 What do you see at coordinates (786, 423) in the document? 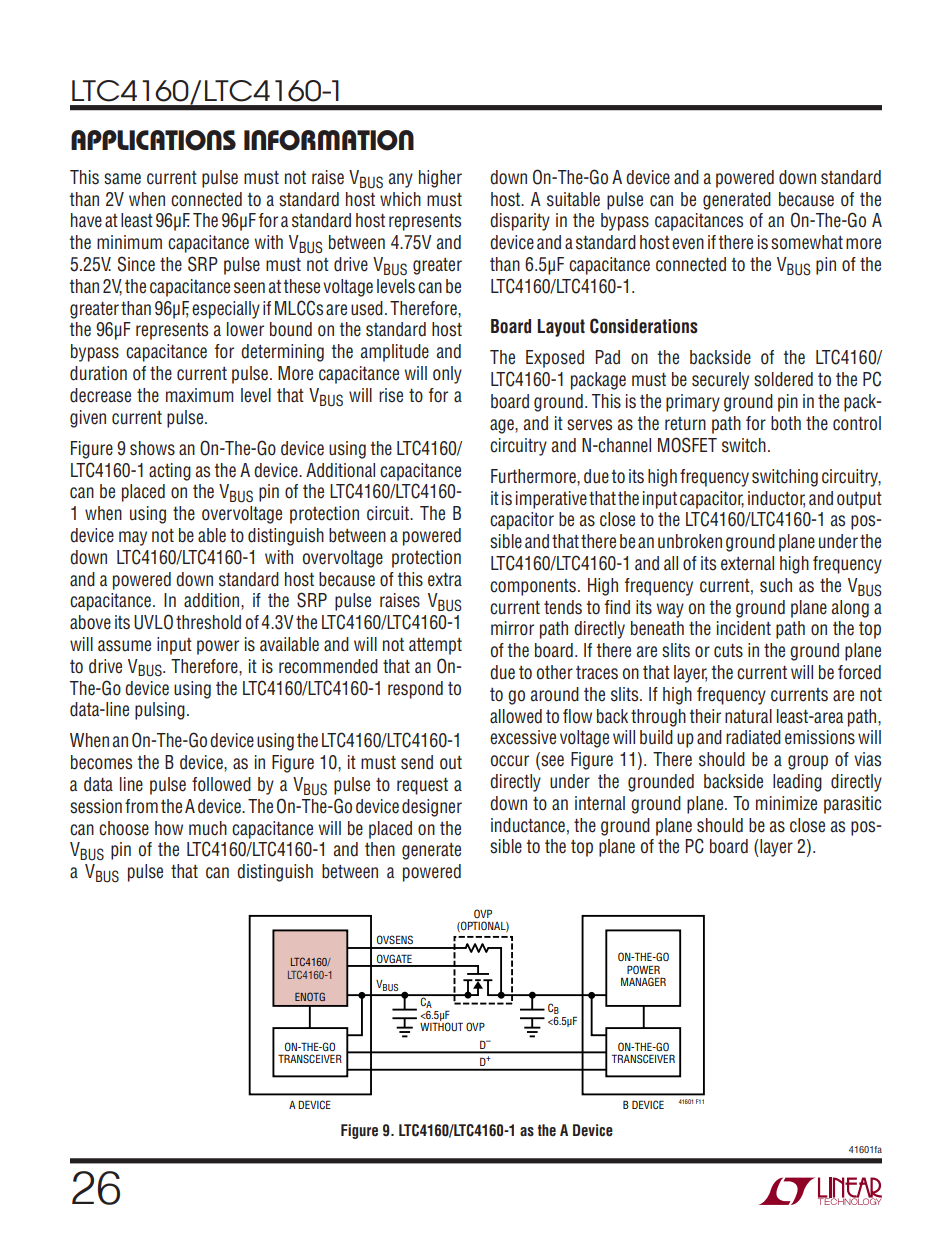
I see `both` at bounding box center [786, 423].
